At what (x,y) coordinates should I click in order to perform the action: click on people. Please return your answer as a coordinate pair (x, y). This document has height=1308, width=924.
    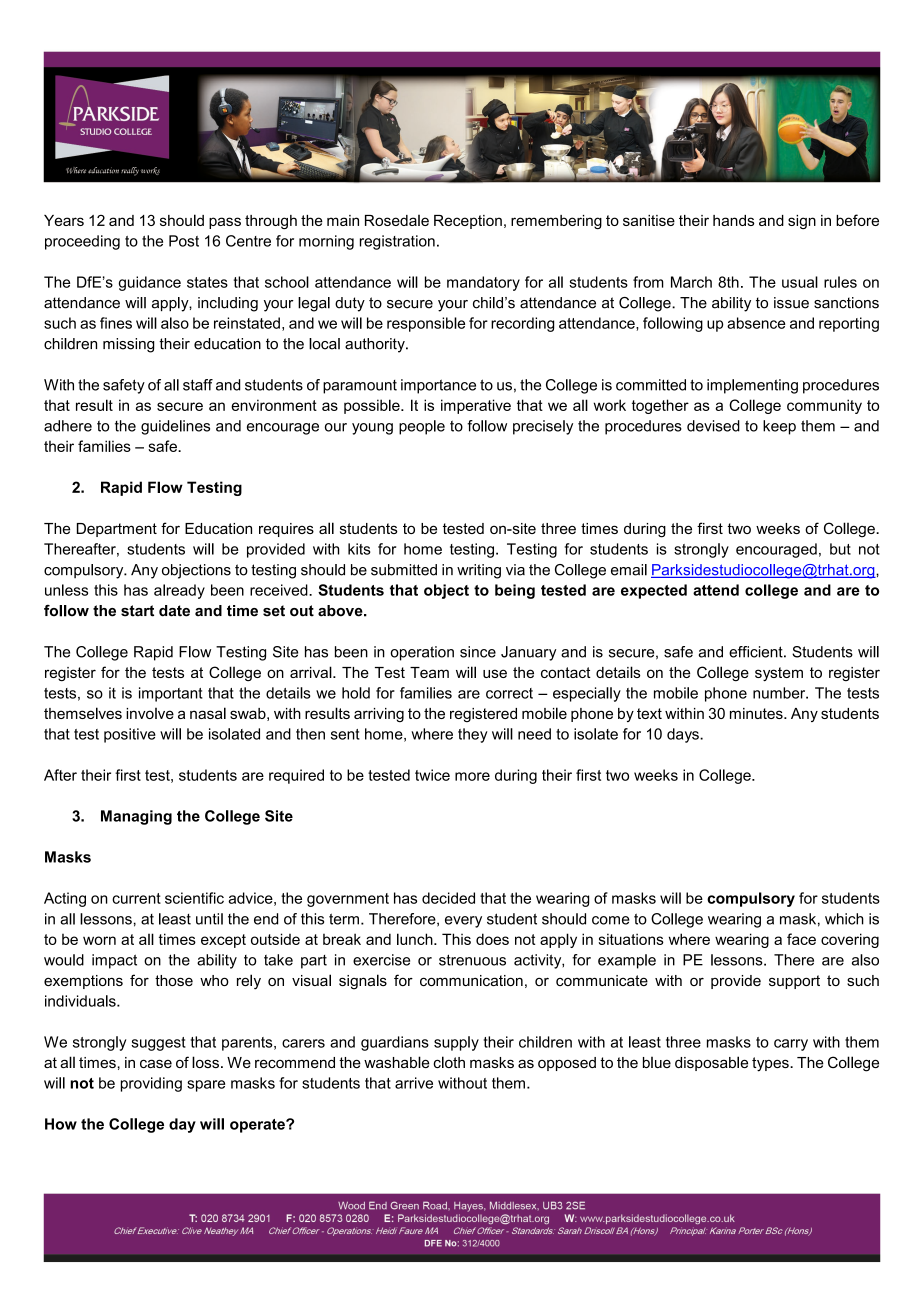
    Looking at the image, I should click on (422, 427).
